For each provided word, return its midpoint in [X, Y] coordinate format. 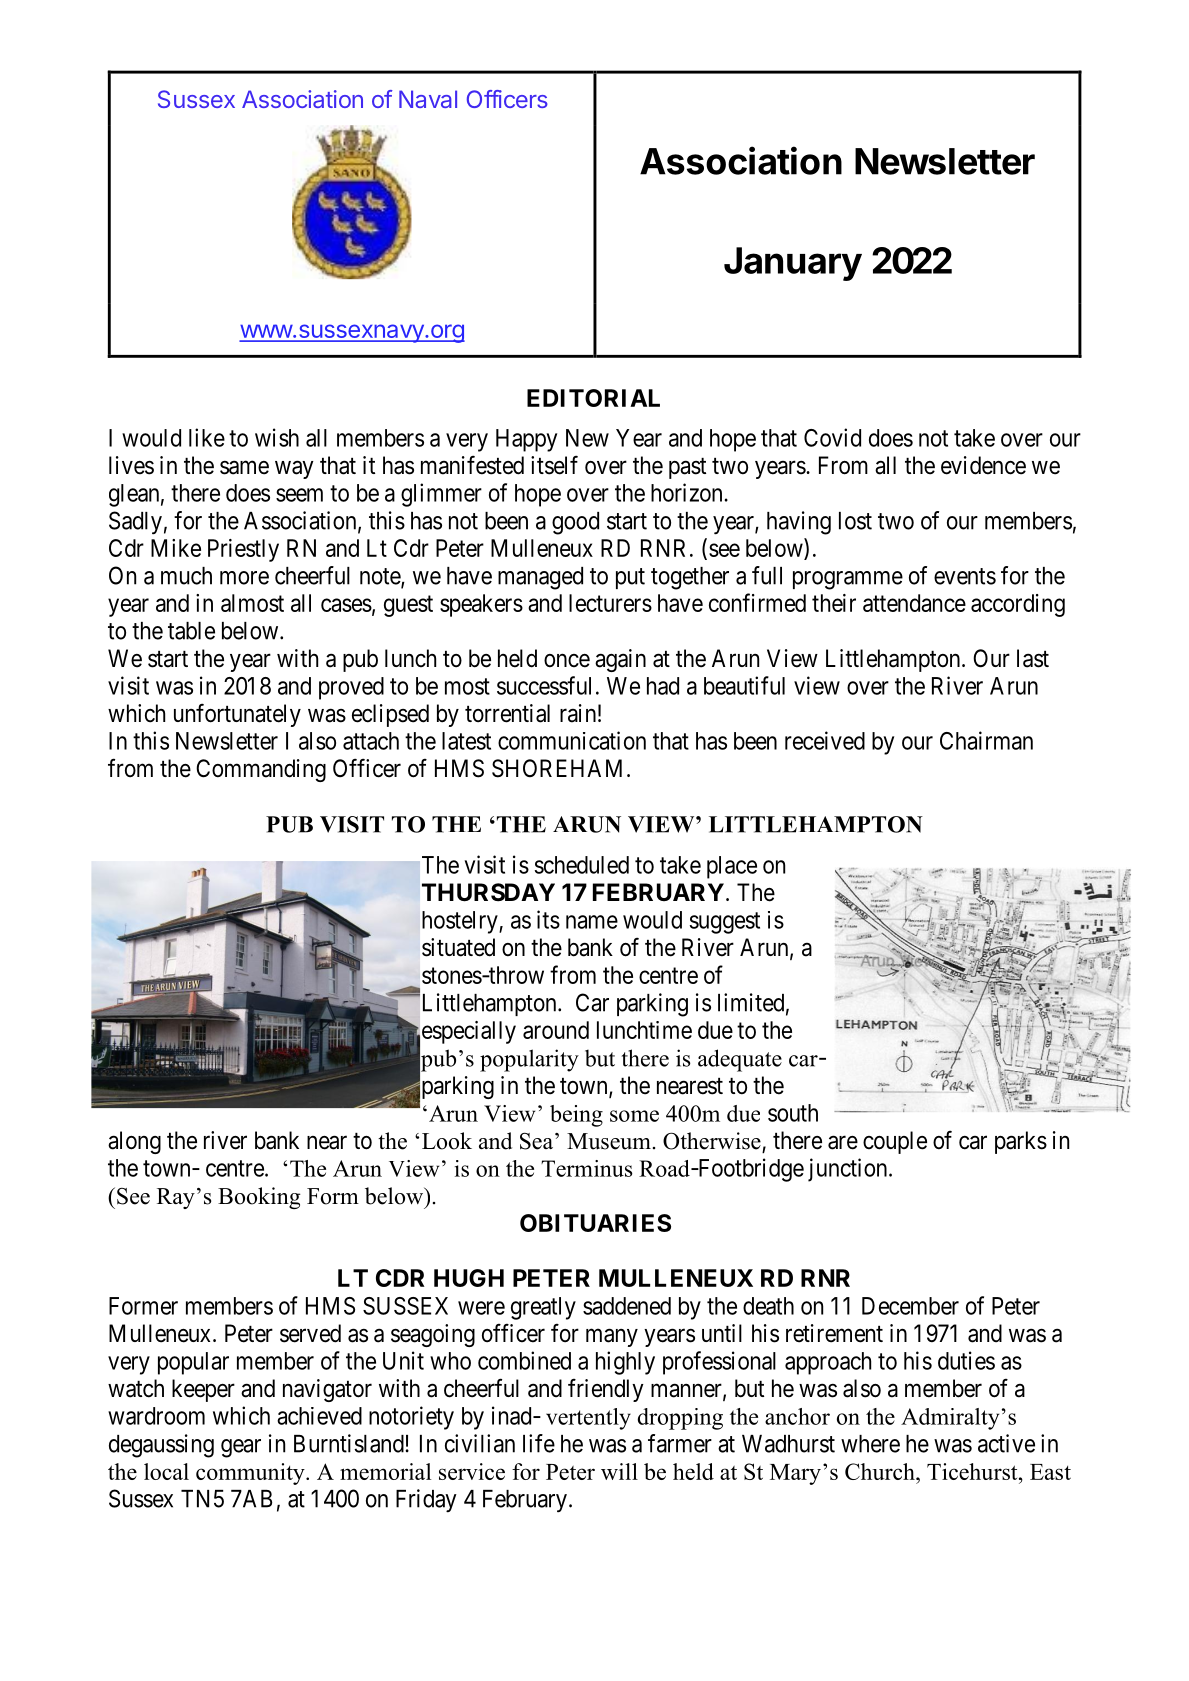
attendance [914, 603]
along [134, 1142]
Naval [428, 99]
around [556, 1030]
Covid [832, 437]
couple [895, 1142]
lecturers [610, 603]
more [244, 578]
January [793, 264]
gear [241, 1448]
